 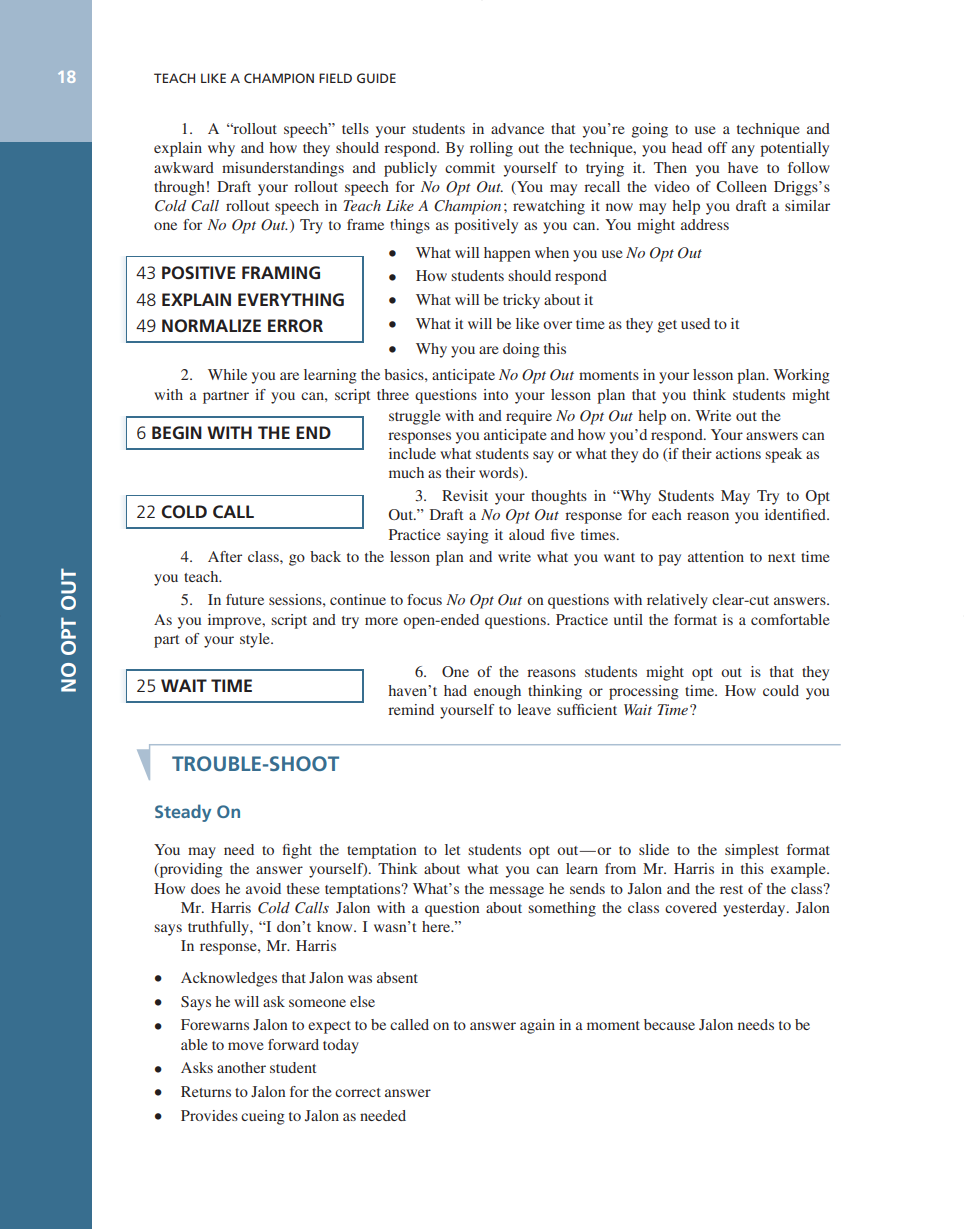 I want to click on advance, so click(x=517, y=128).
